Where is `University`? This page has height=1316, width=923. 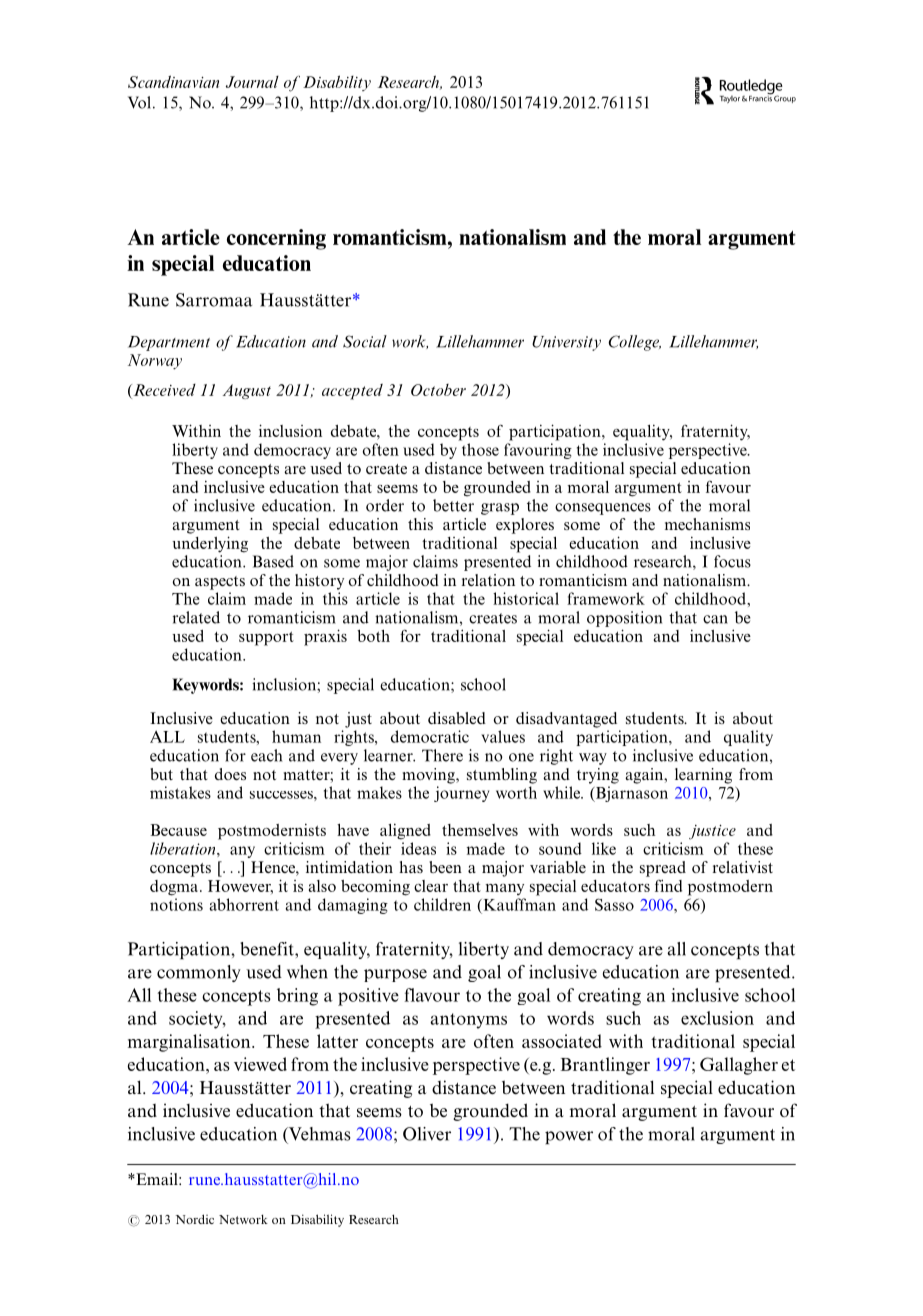 University is located at coordinates (566, 343).
